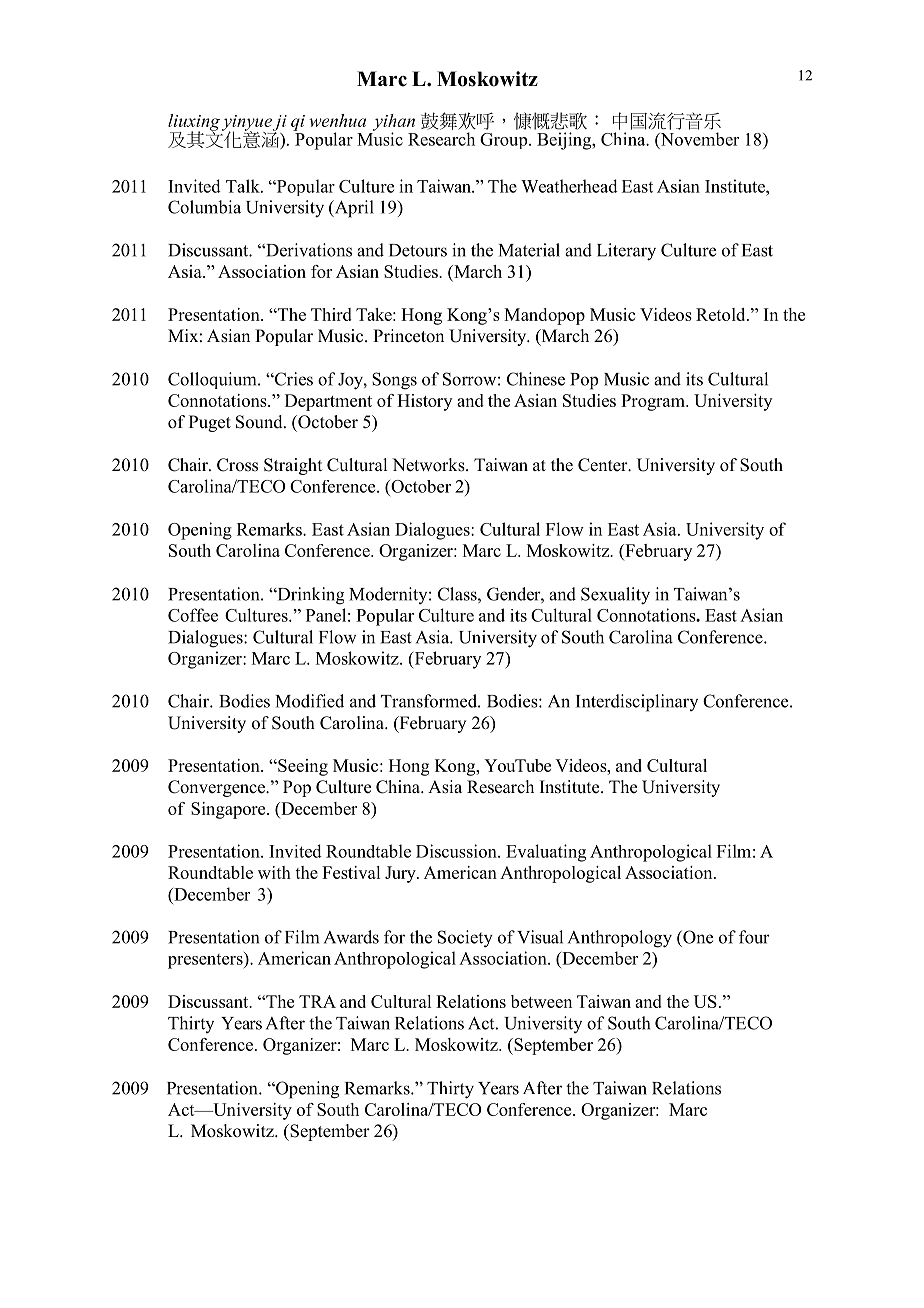 This document has height=1308, width=924. Describe the element at coordinates (244, 186) in the document. I see `Talk` at that location.
